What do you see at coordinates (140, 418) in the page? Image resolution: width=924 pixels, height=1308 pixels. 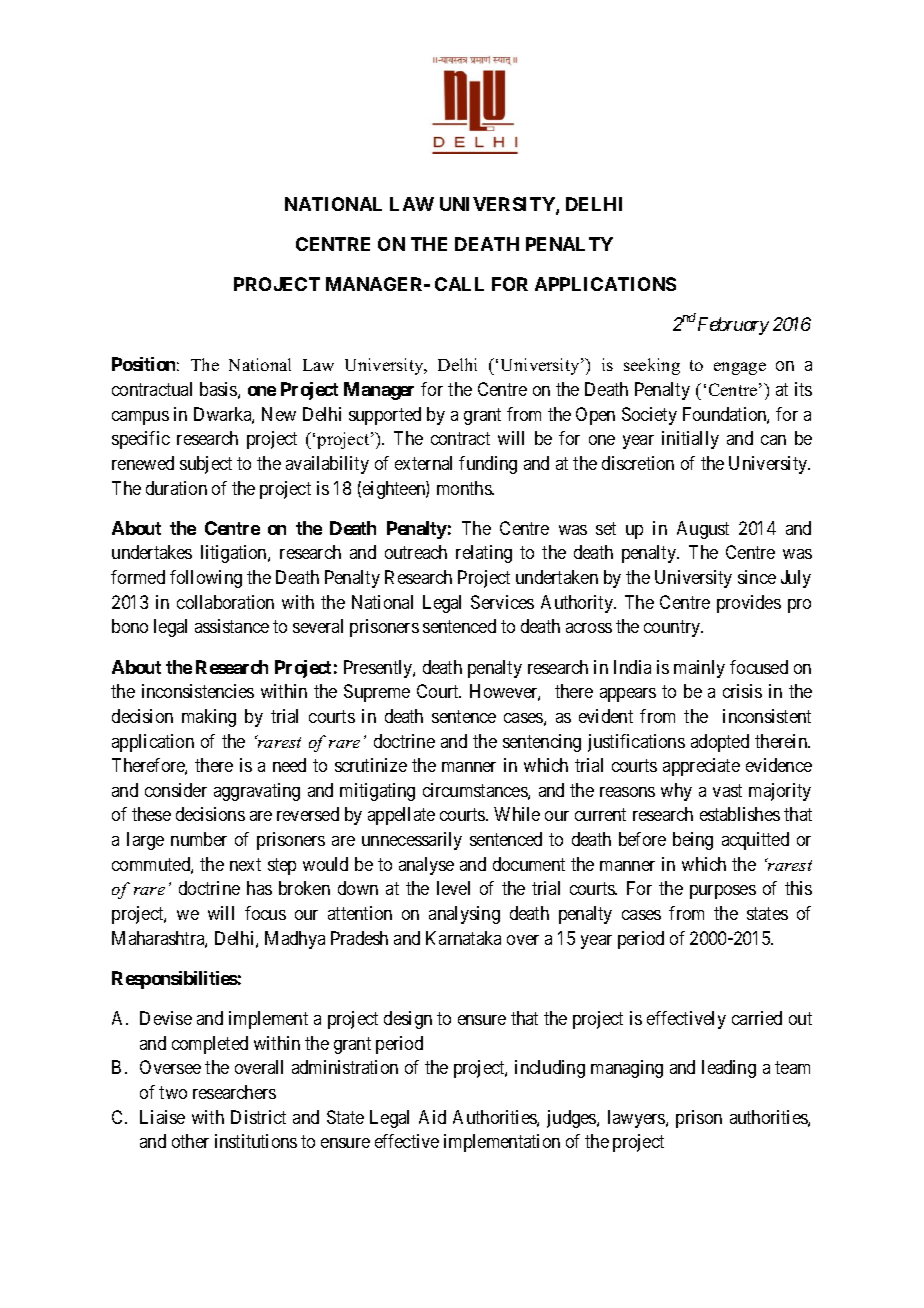 I see `campus` at bounding box center [140, 418].
